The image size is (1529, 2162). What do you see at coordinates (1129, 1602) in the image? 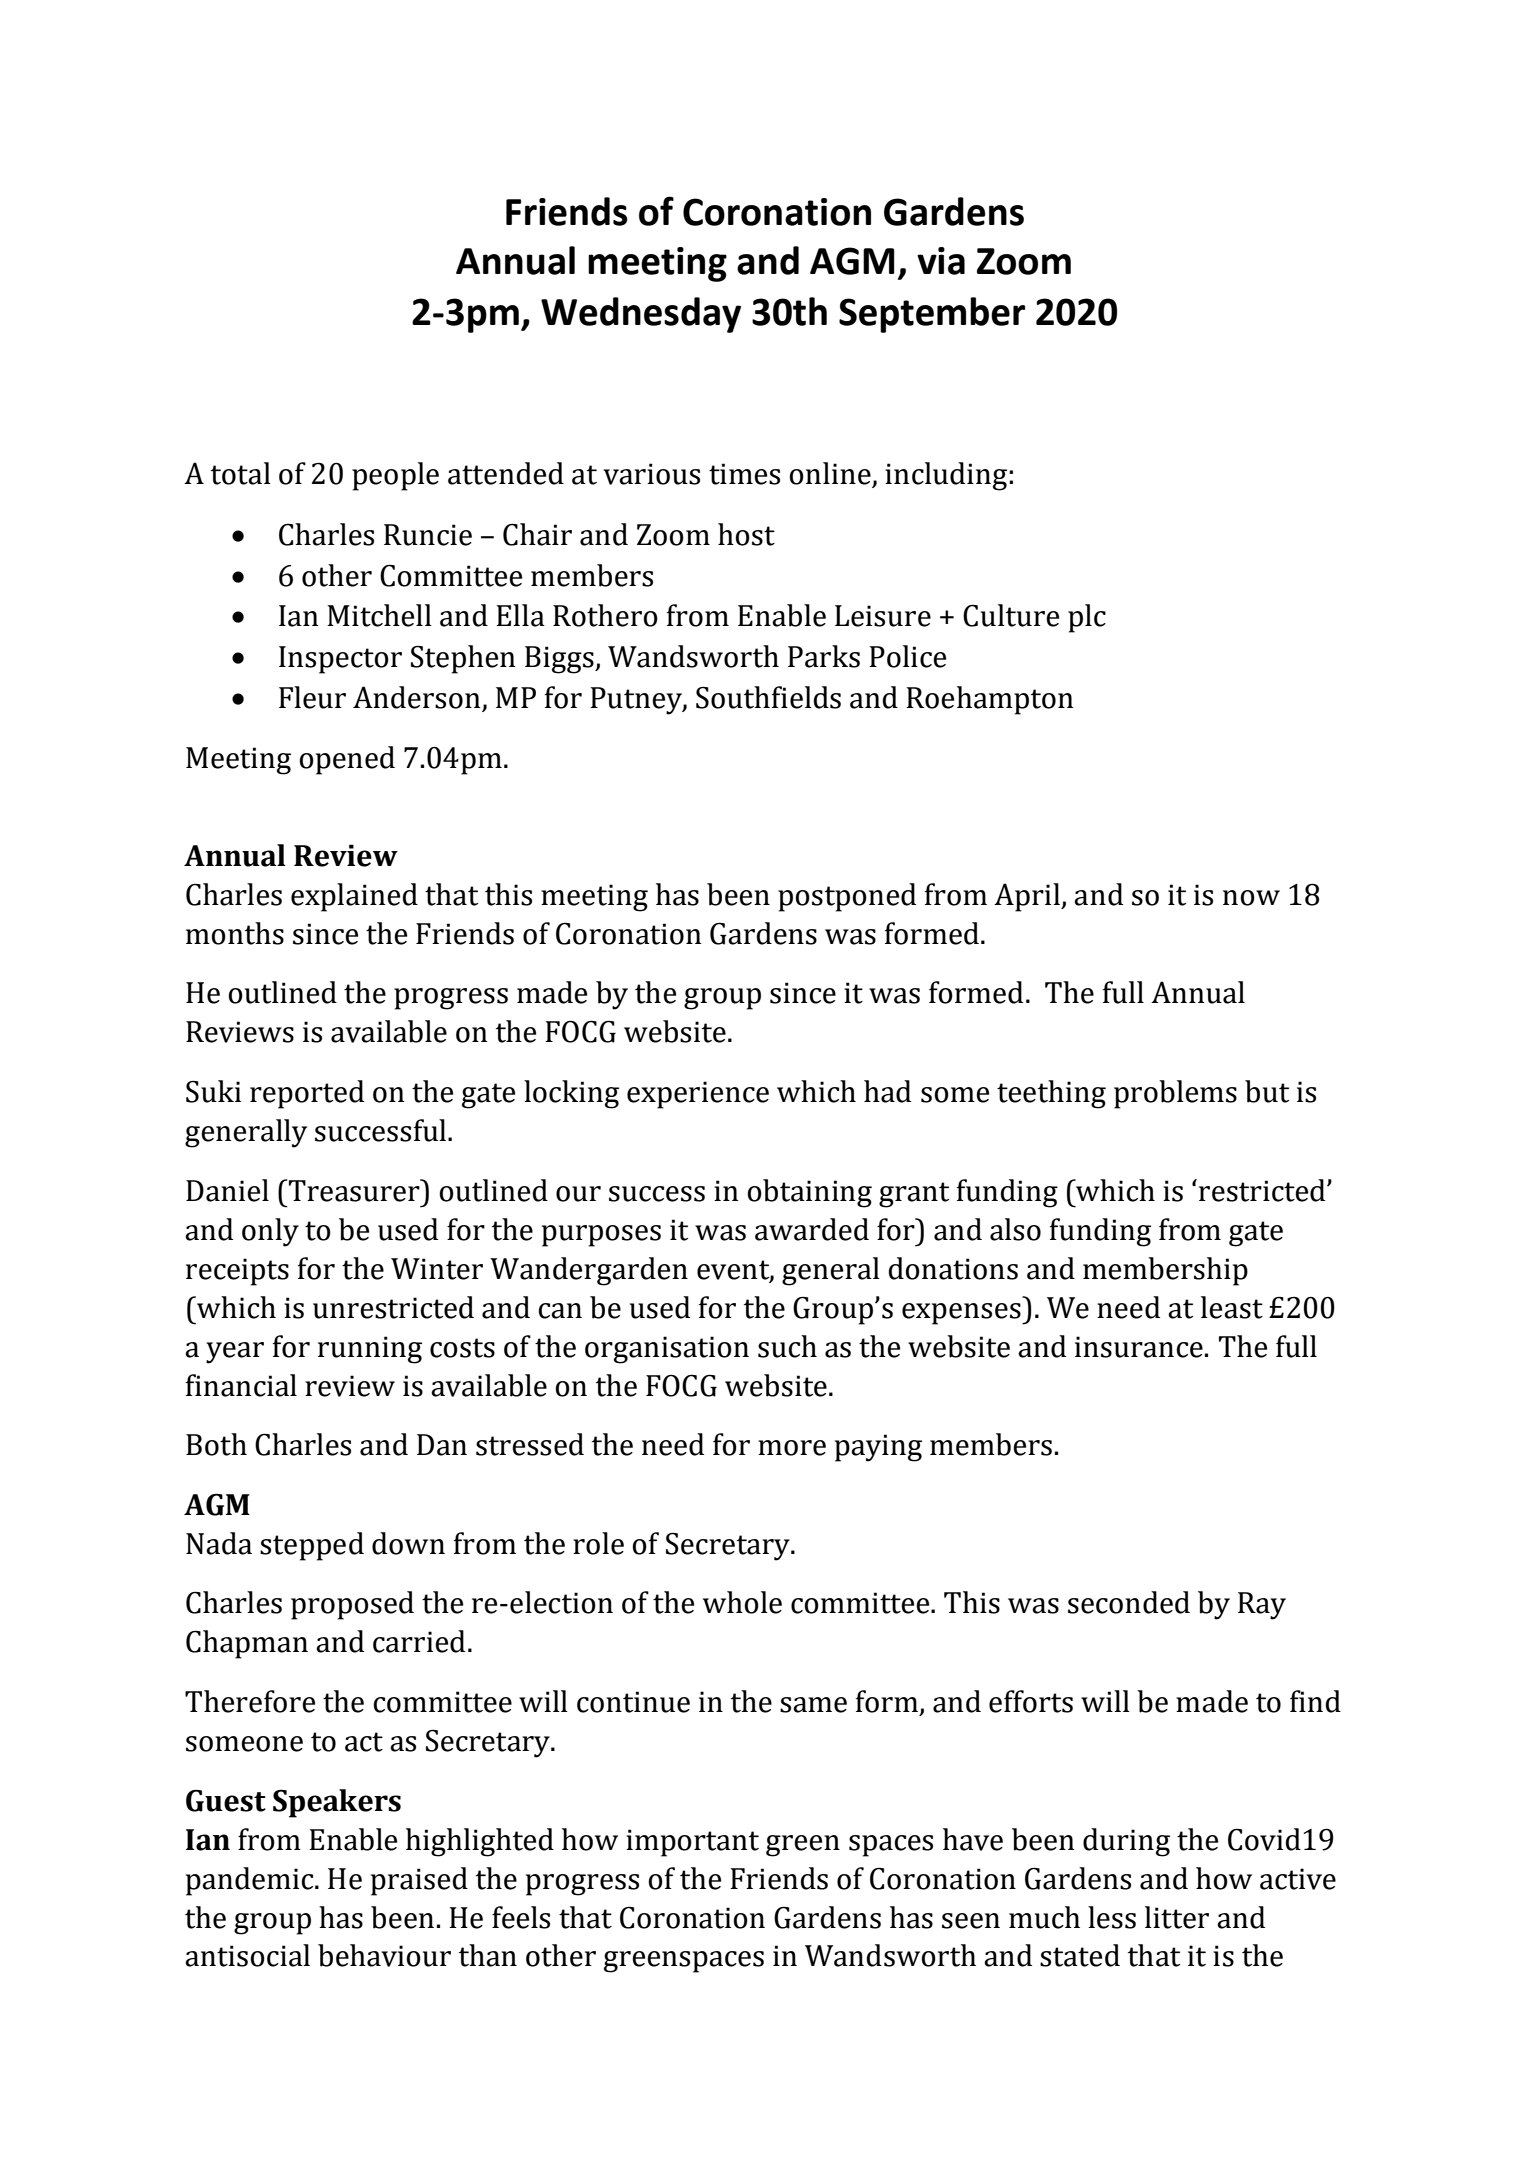
I see `seconded` at bounding box center [1129, 1602].
